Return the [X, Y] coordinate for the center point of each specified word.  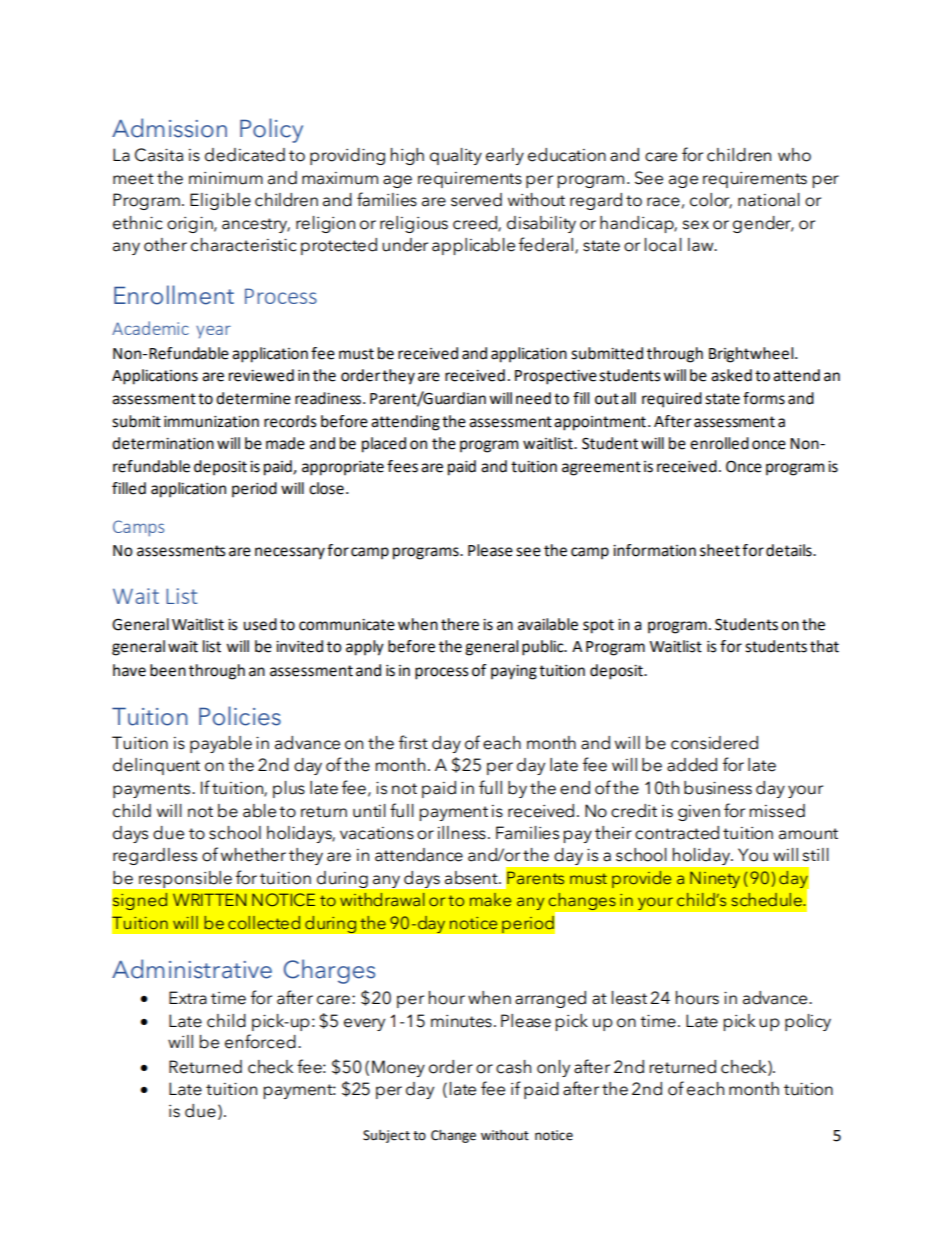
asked [731, 375]
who [794, 155]
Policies [240, 716]
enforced [260, 1041]
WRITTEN [209, 899]
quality [456, 156]
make [490, 900]
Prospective [556, 377]
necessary [290, 553]
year [213, 332]
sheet [720, 550]
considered [714, 743]
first [413, 742]
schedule [767, 900]
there [460, 624]
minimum [226, 178]
